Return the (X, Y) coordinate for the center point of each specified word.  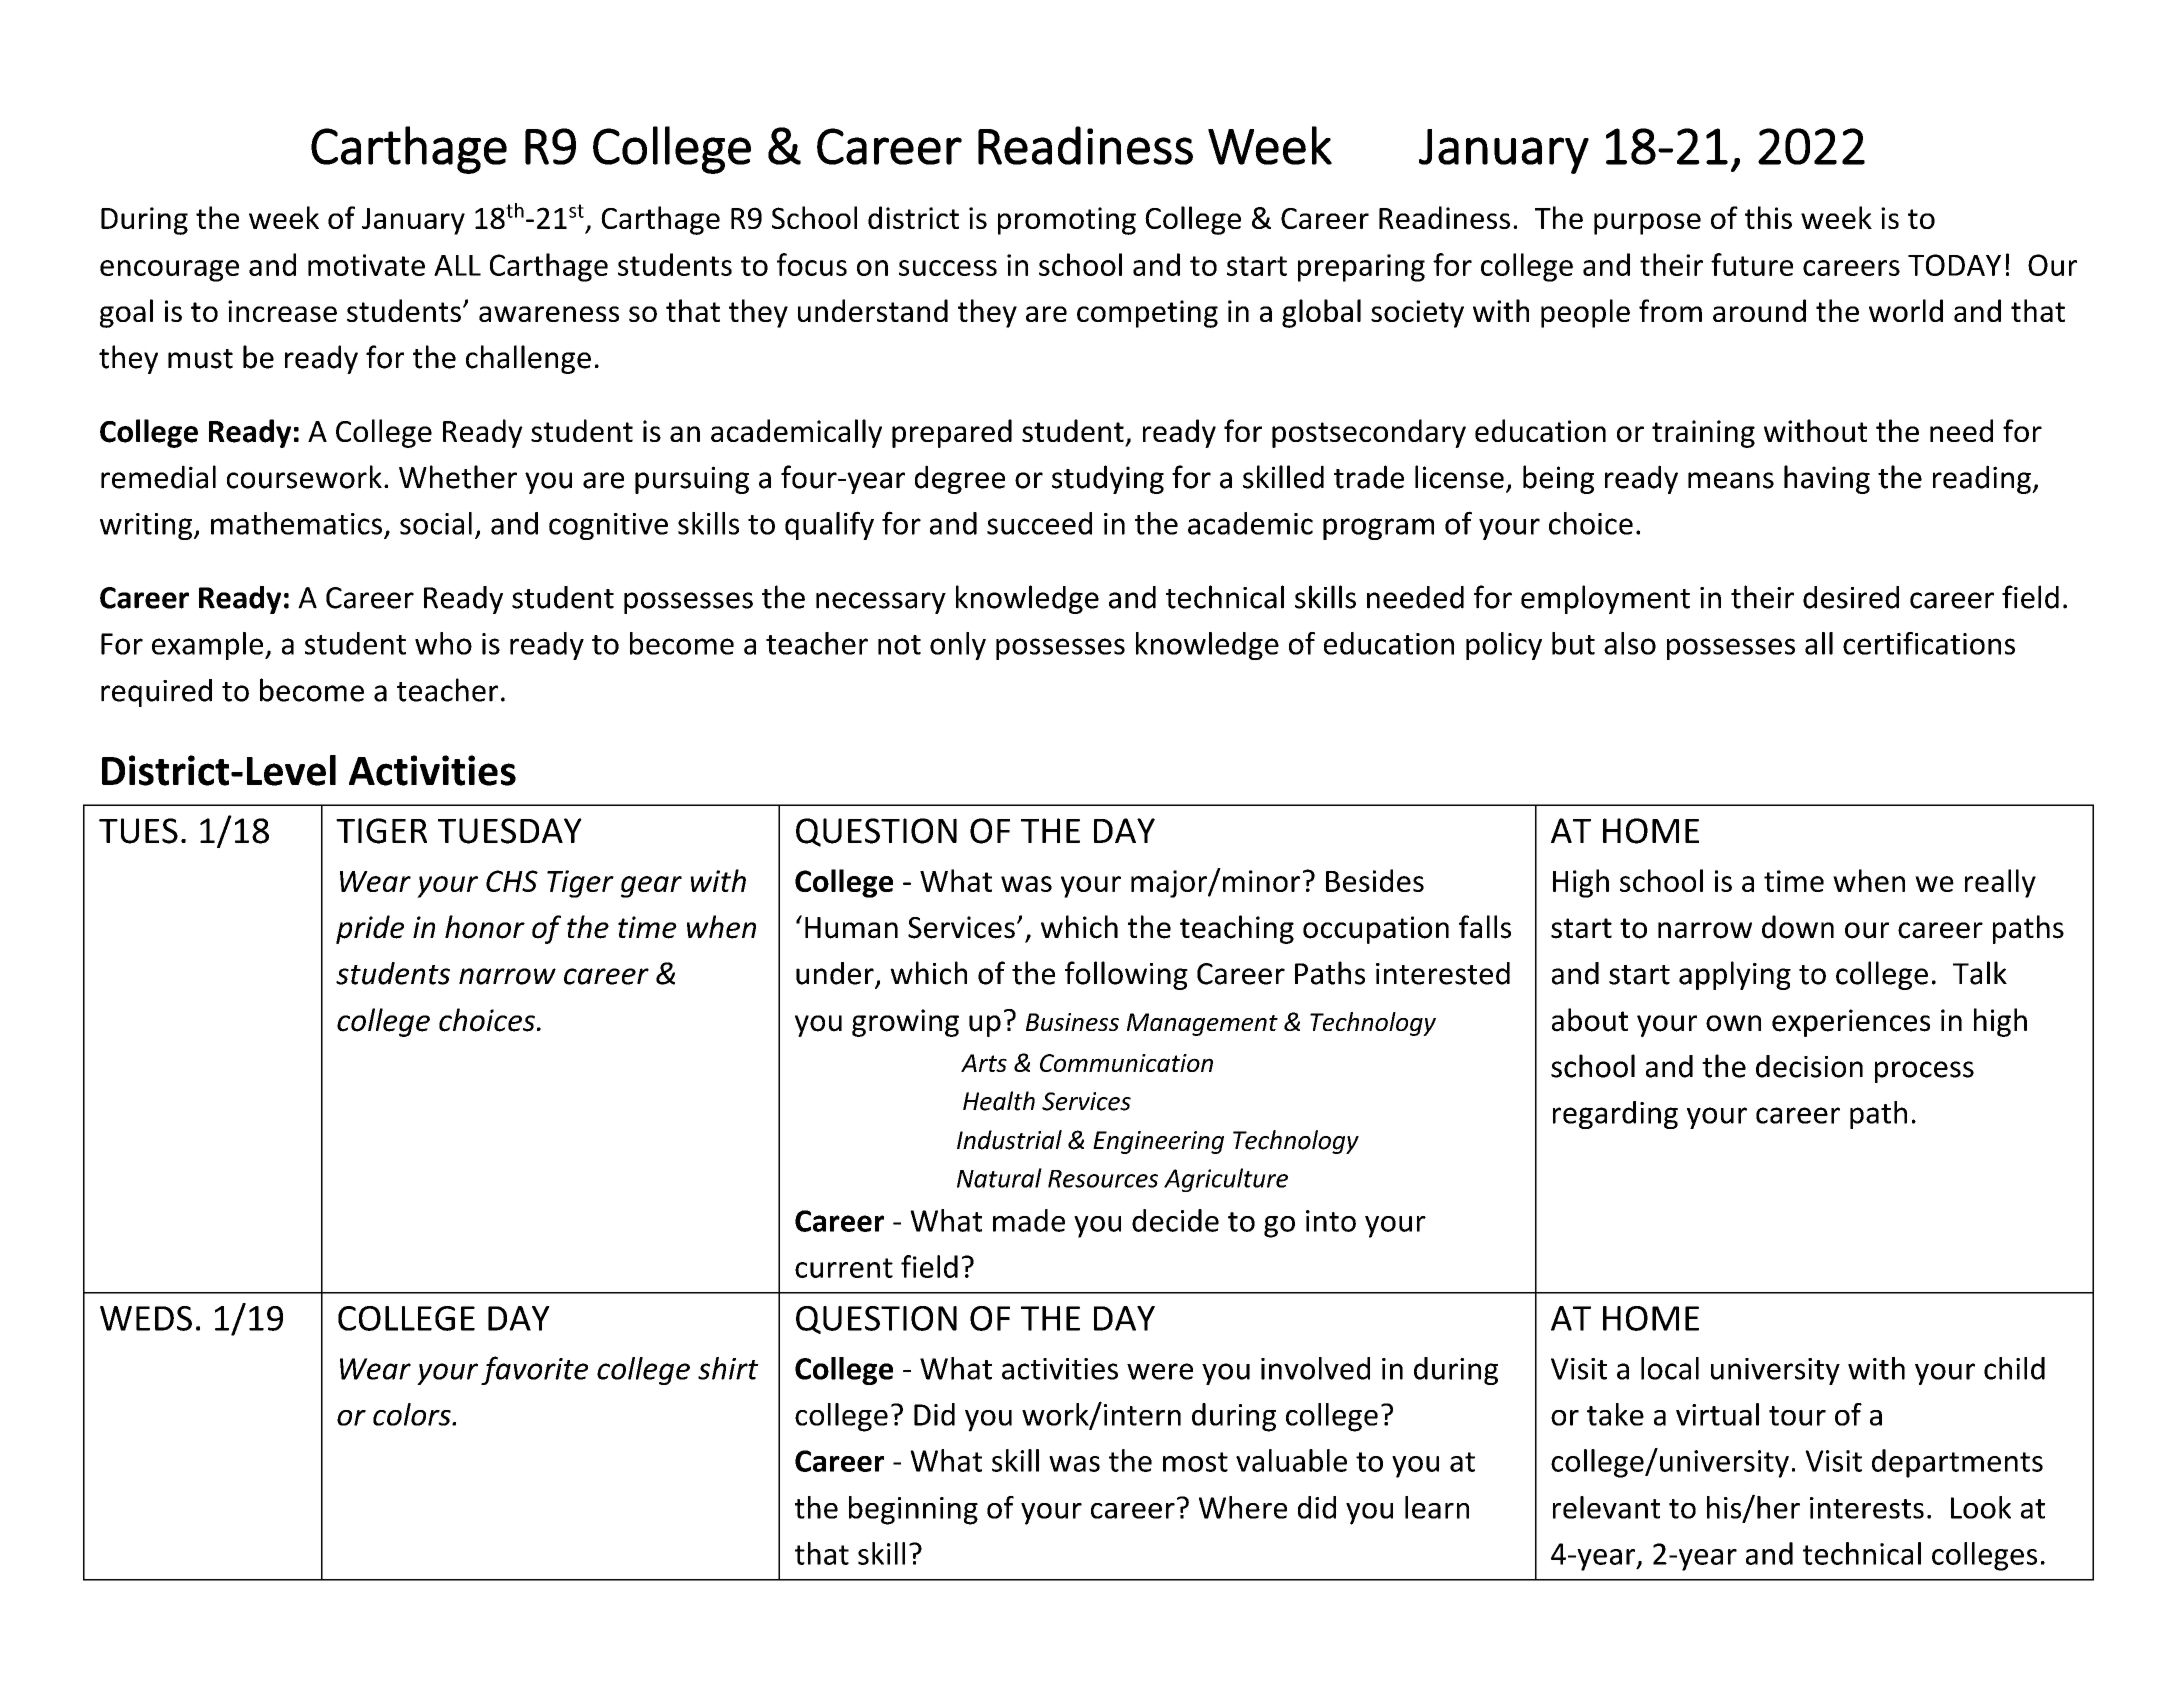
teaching (1237, 929)
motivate (366, 265)
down (1798, 927)
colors (413, 1414)
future (1752, 264)
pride (370, 929)
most (1195, 1462)
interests (1867, 1508)
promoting (1067, 221)
